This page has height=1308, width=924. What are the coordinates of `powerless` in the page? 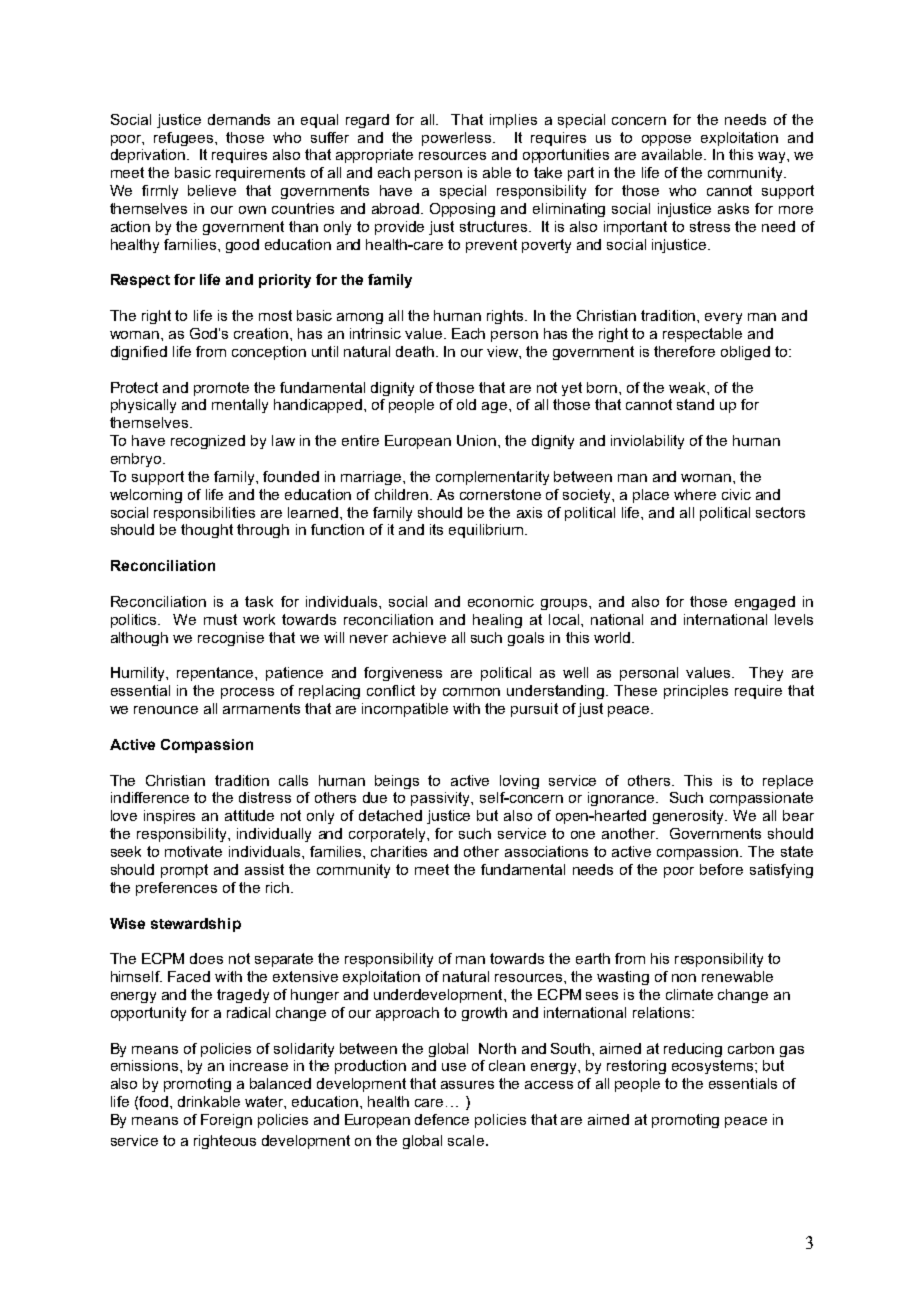 It's located at (458, 139).
